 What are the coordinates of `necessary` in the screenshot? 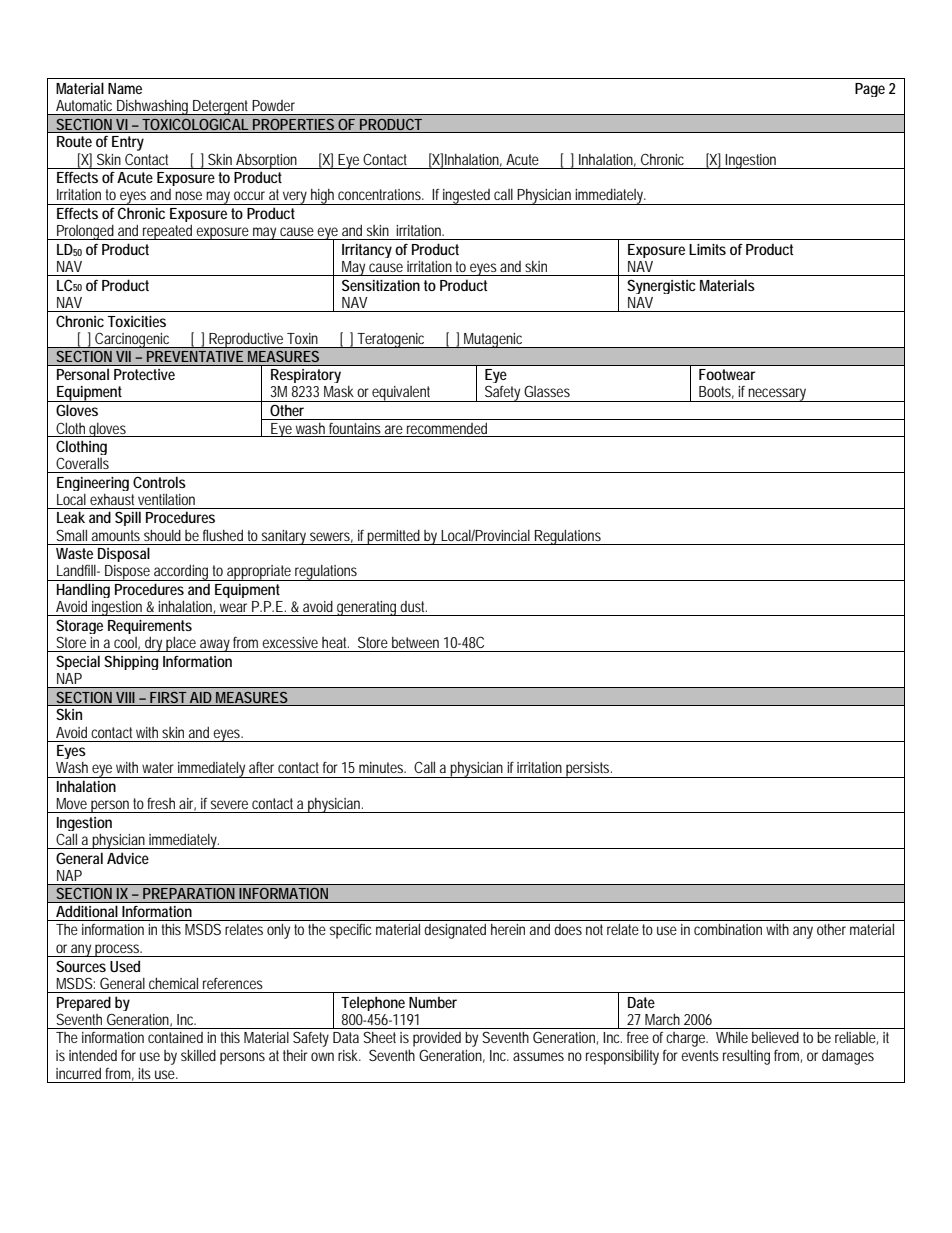 It's located at (778, 395).
